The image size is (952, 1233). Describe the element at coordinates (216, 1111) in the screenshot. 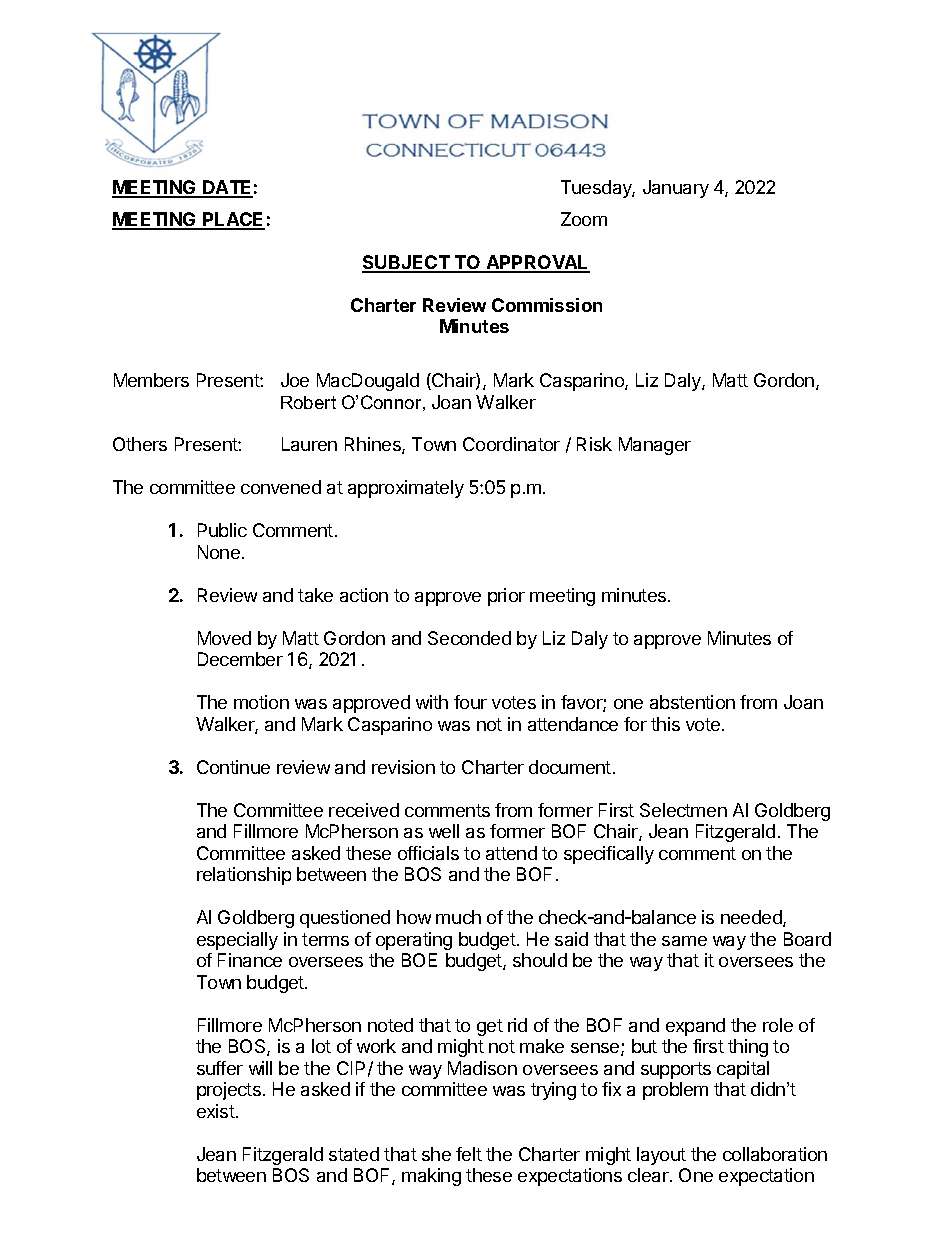

I see `exist` at that location.
